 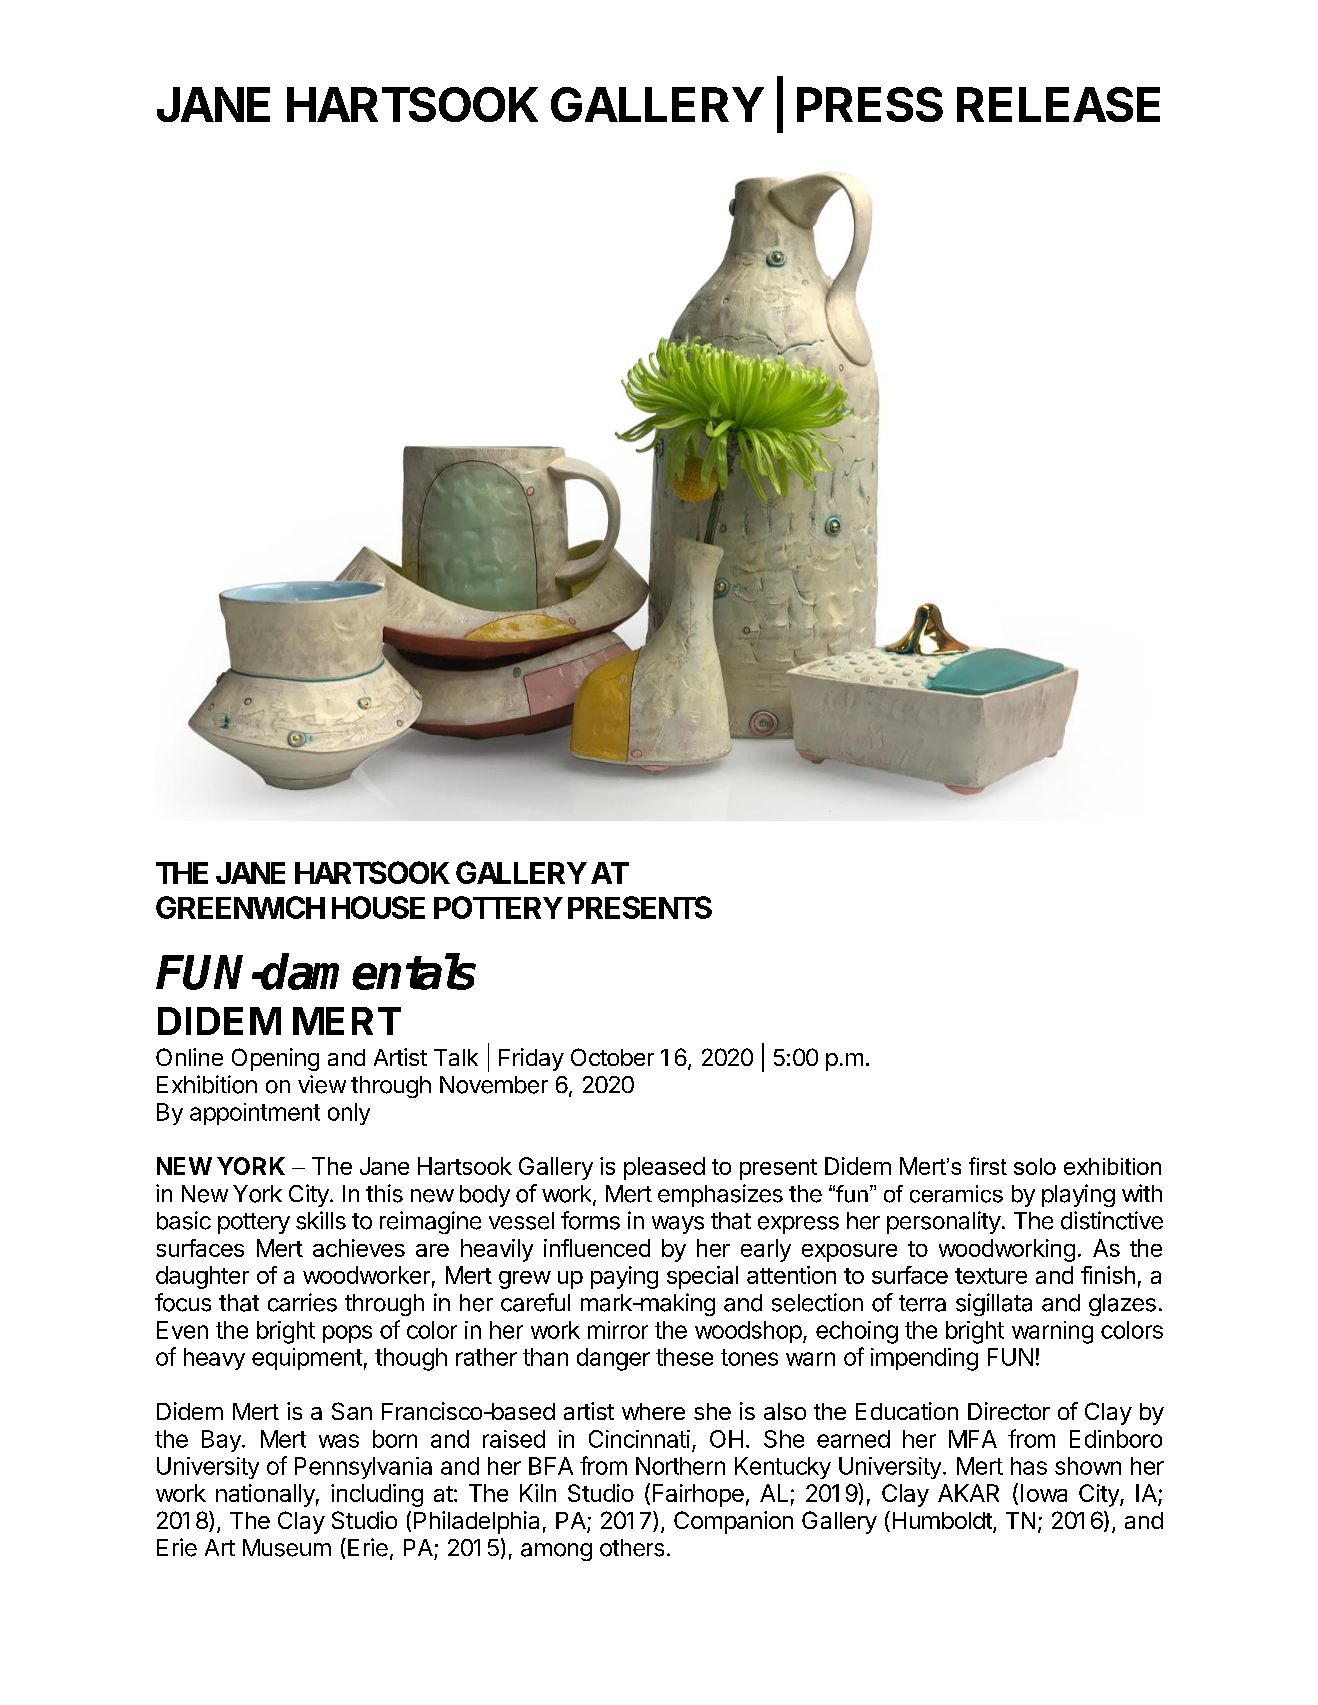 What do you see at coordinates (664, 1168) in the screenshot?
I see `pleased` at bounding box center [664, 1168].
